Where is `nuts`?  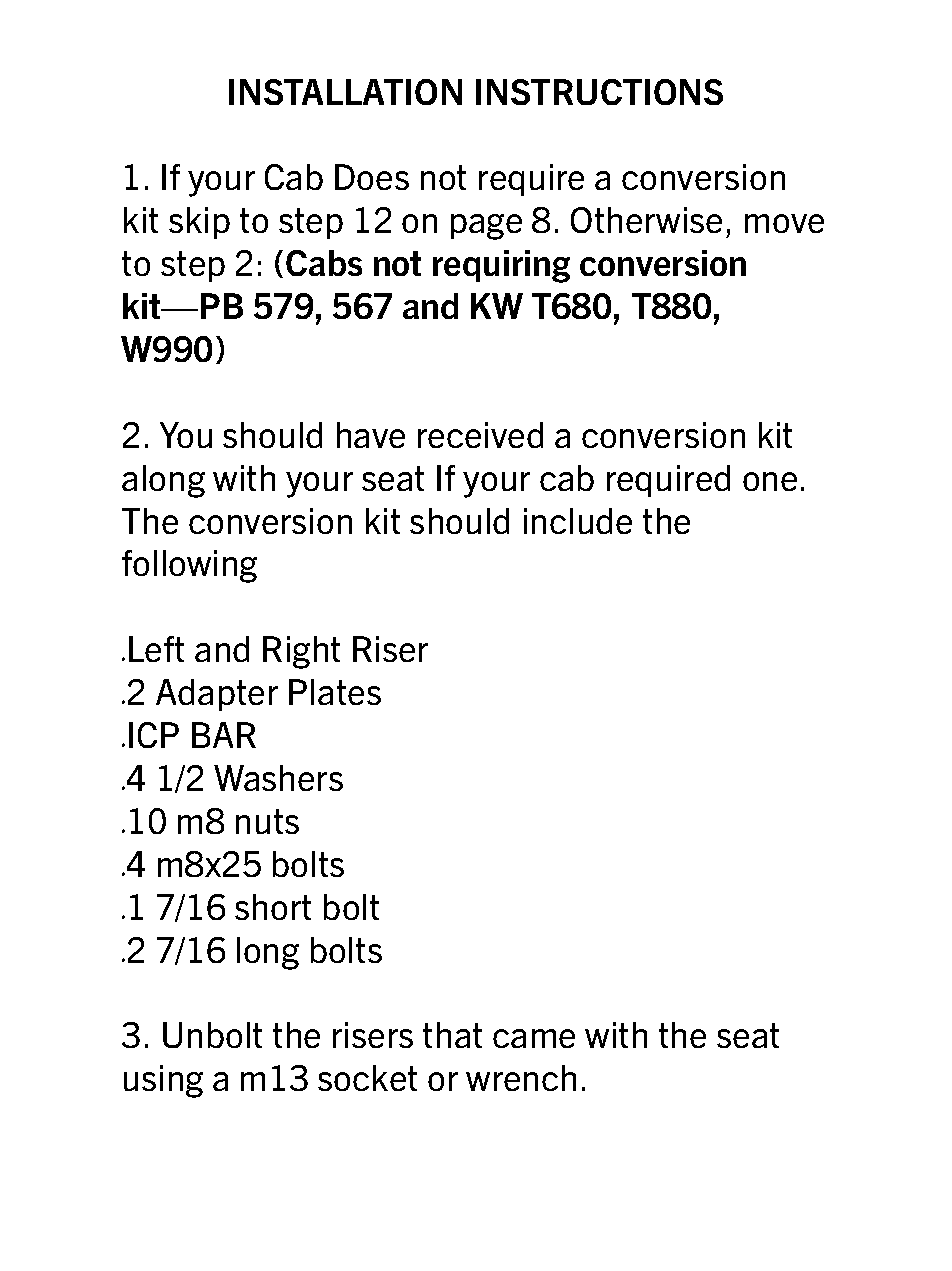 nuts is located at coordinates (267, 821).
